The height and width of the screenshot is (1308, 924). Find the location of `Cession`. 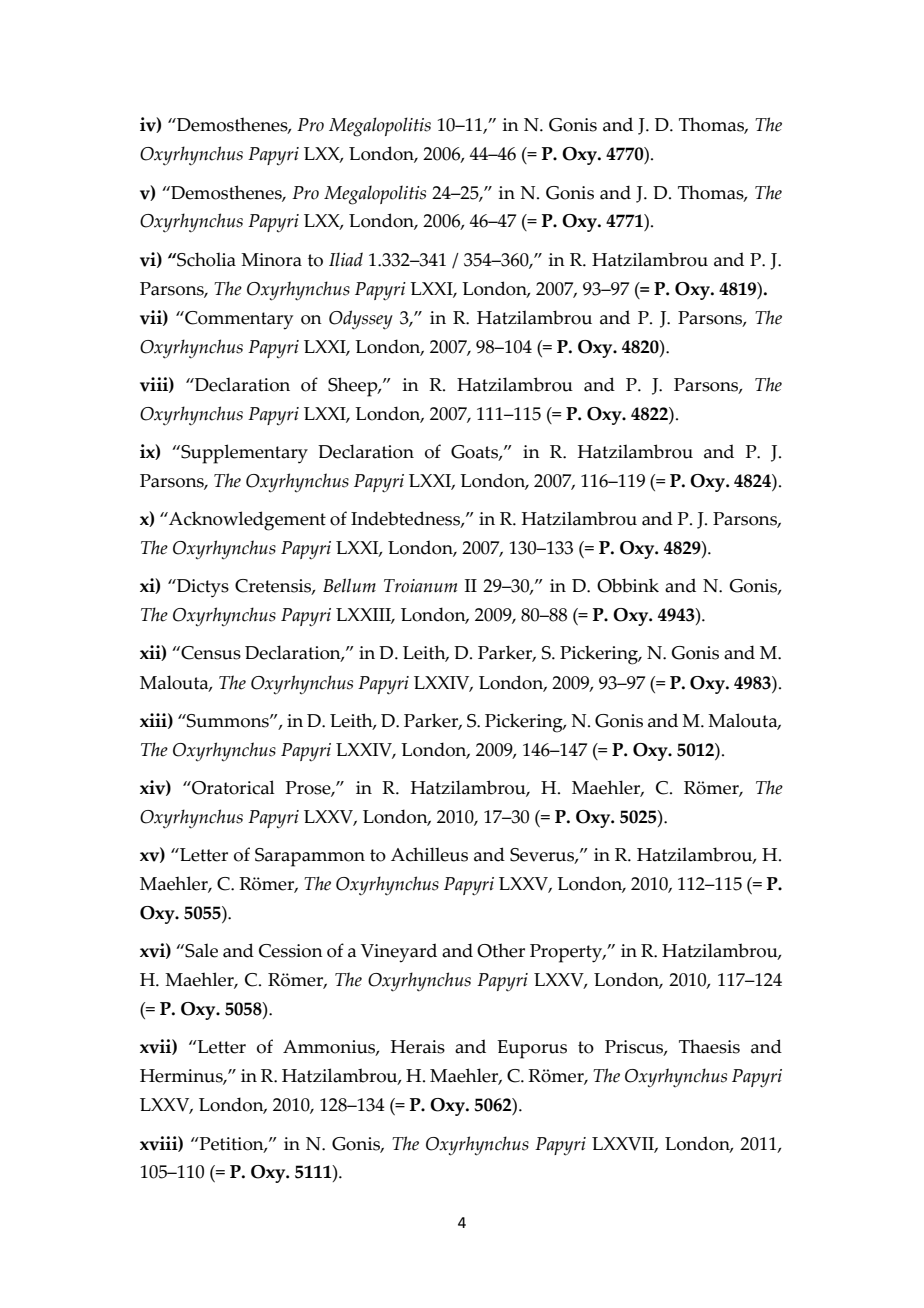

Cession is located at coordinates (291, 951).
